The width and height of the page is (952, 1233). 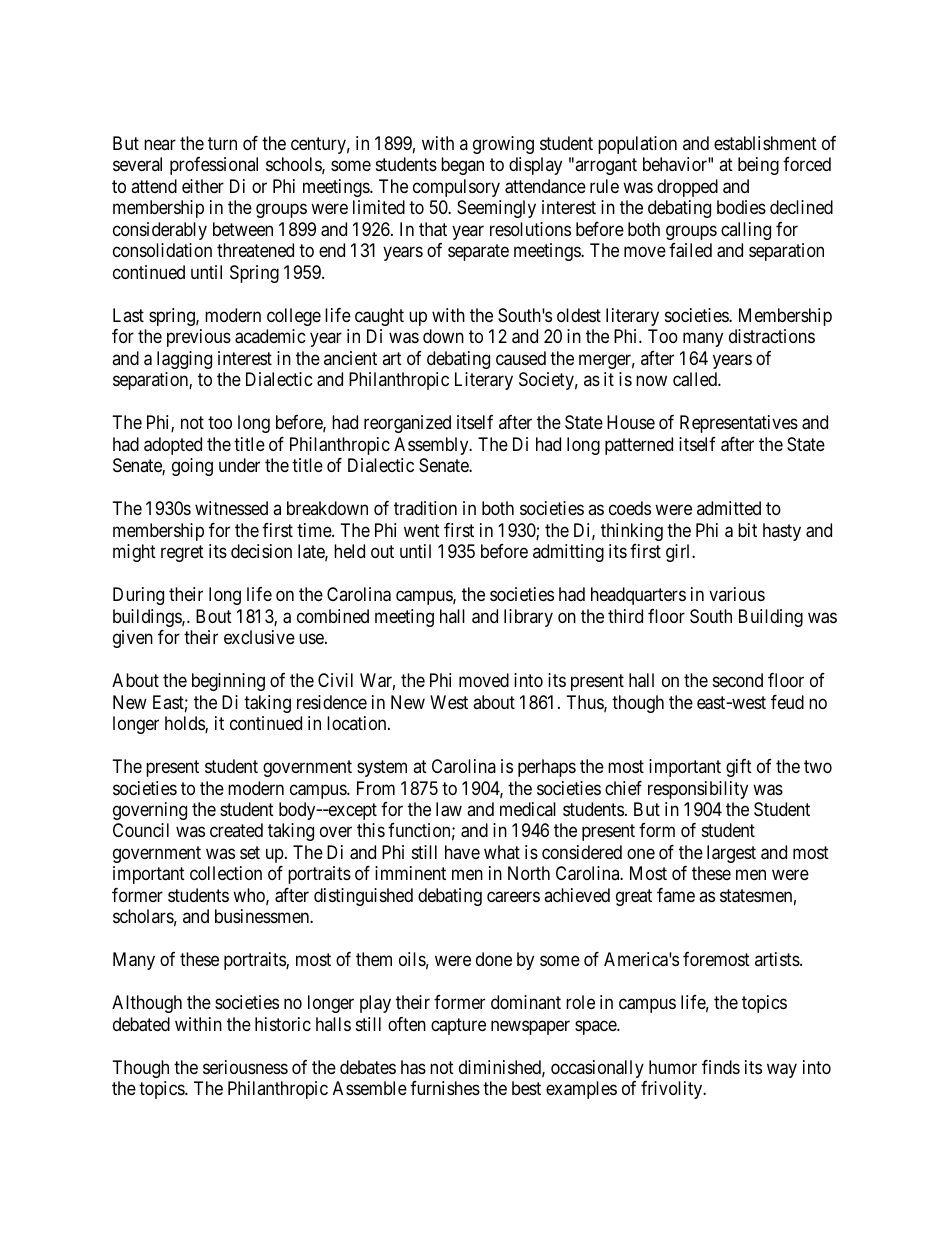 I want to click on finds, so click(x=721, y=1067).
